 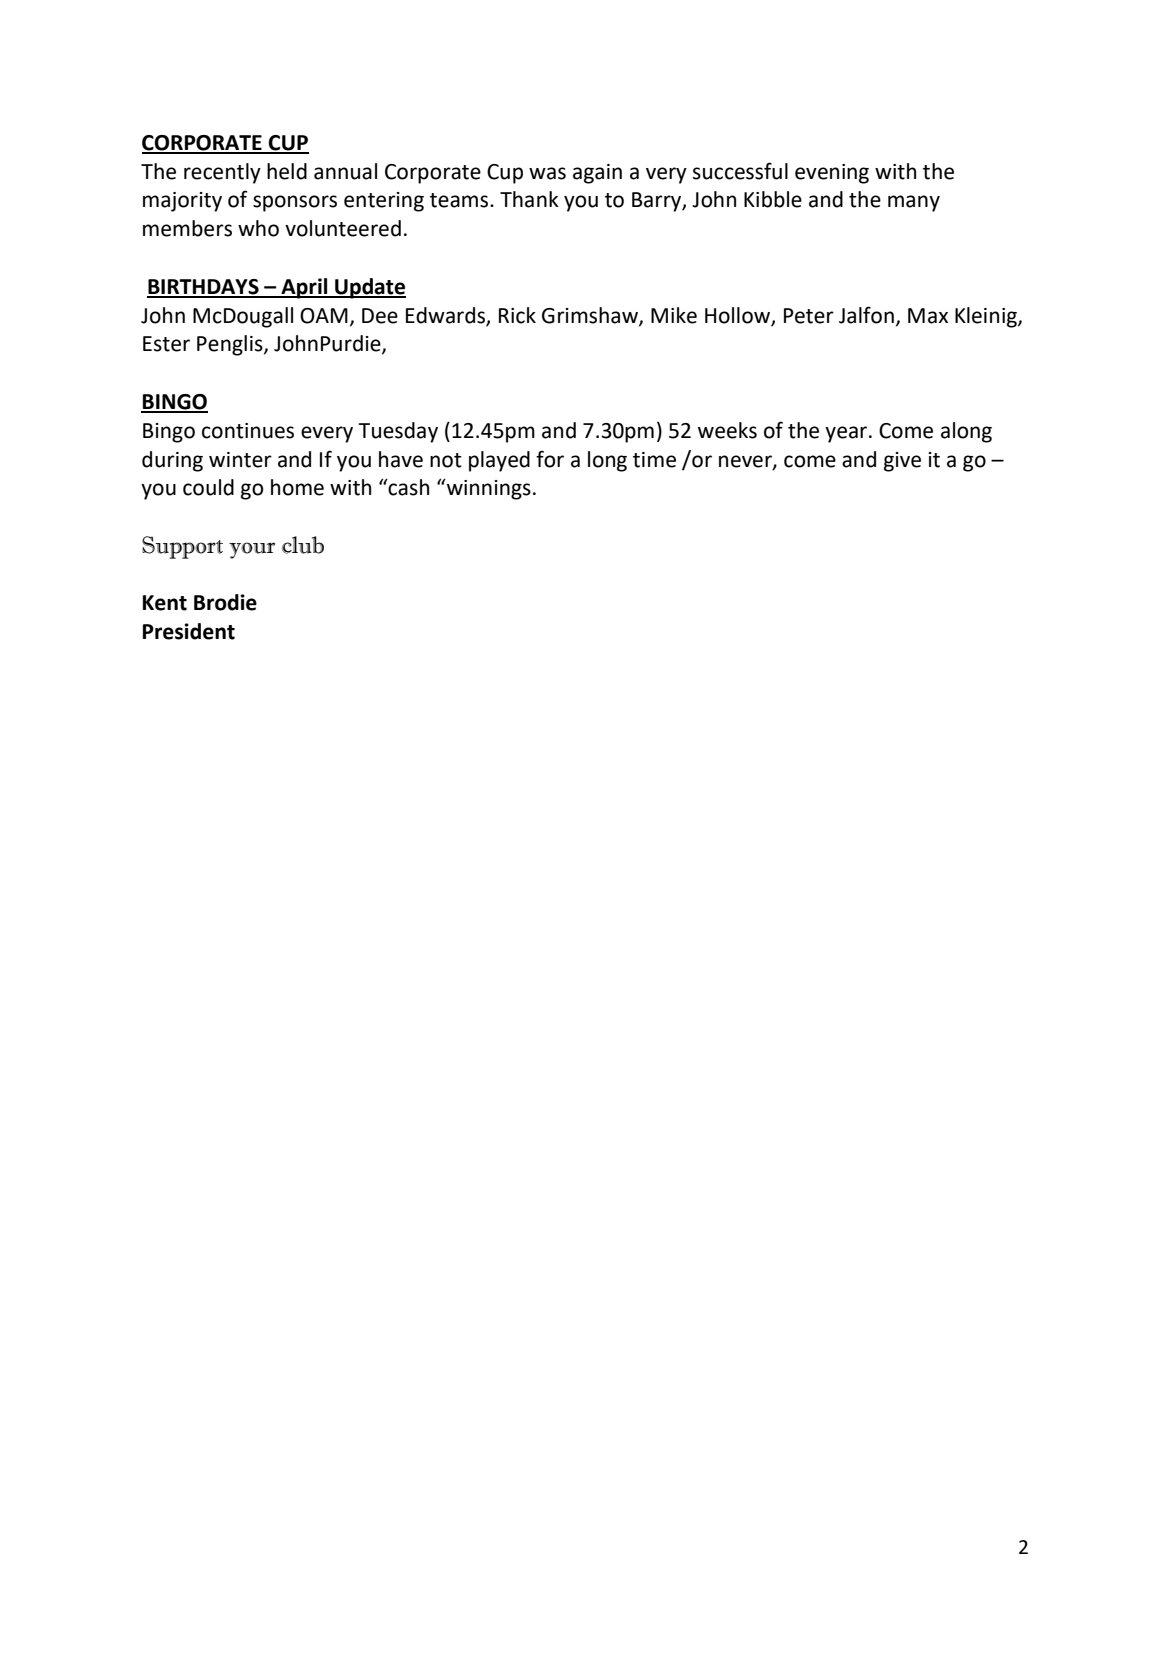 What do you see at coordinates (832, 174) in the screenshot?
I see `evening` at bounding box center [832, 174].
